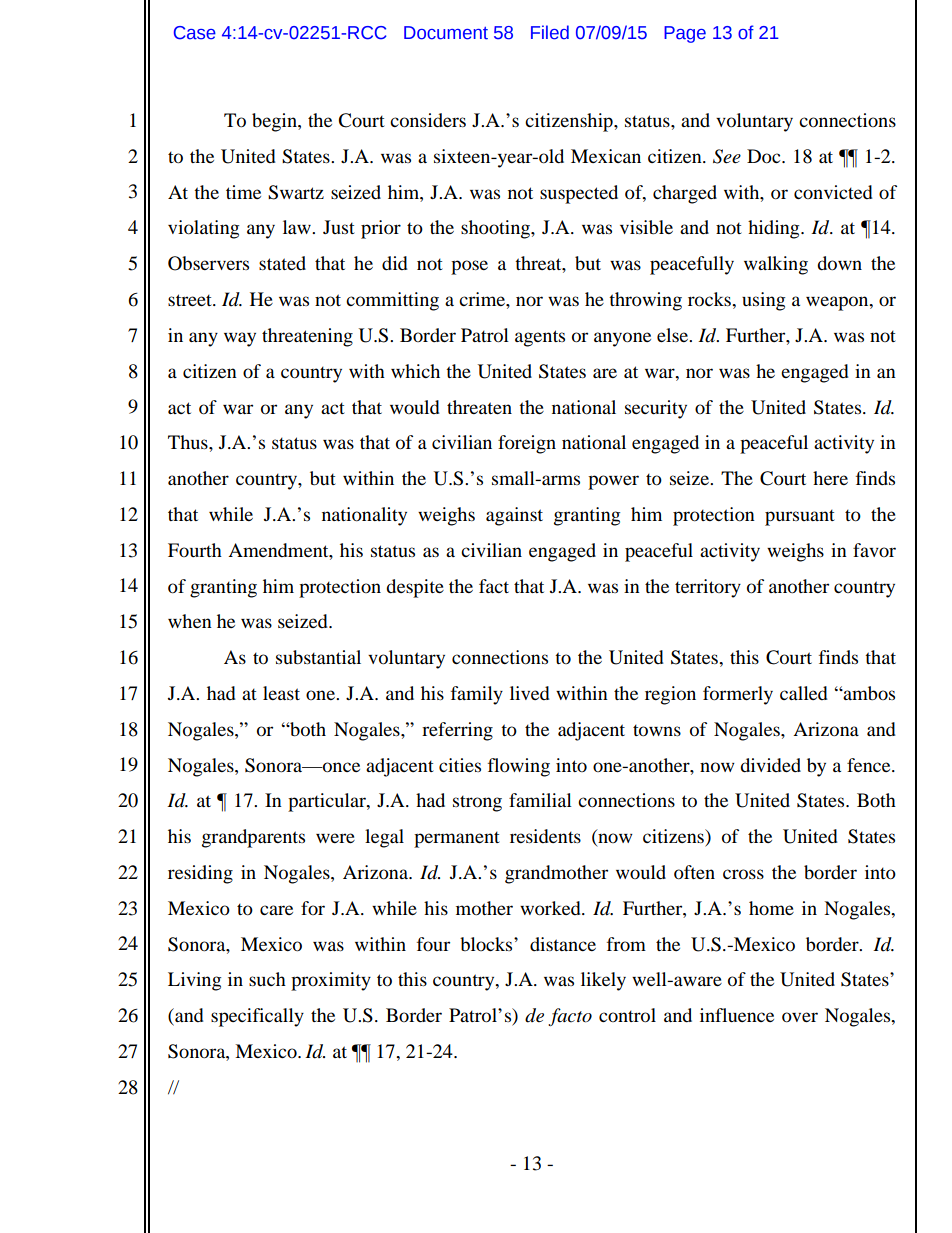 The width and height of the screenshot is (952, 1233). Describe the element at coordinates (800, 518) in the screenshot. I see `pursuant` at that location.
